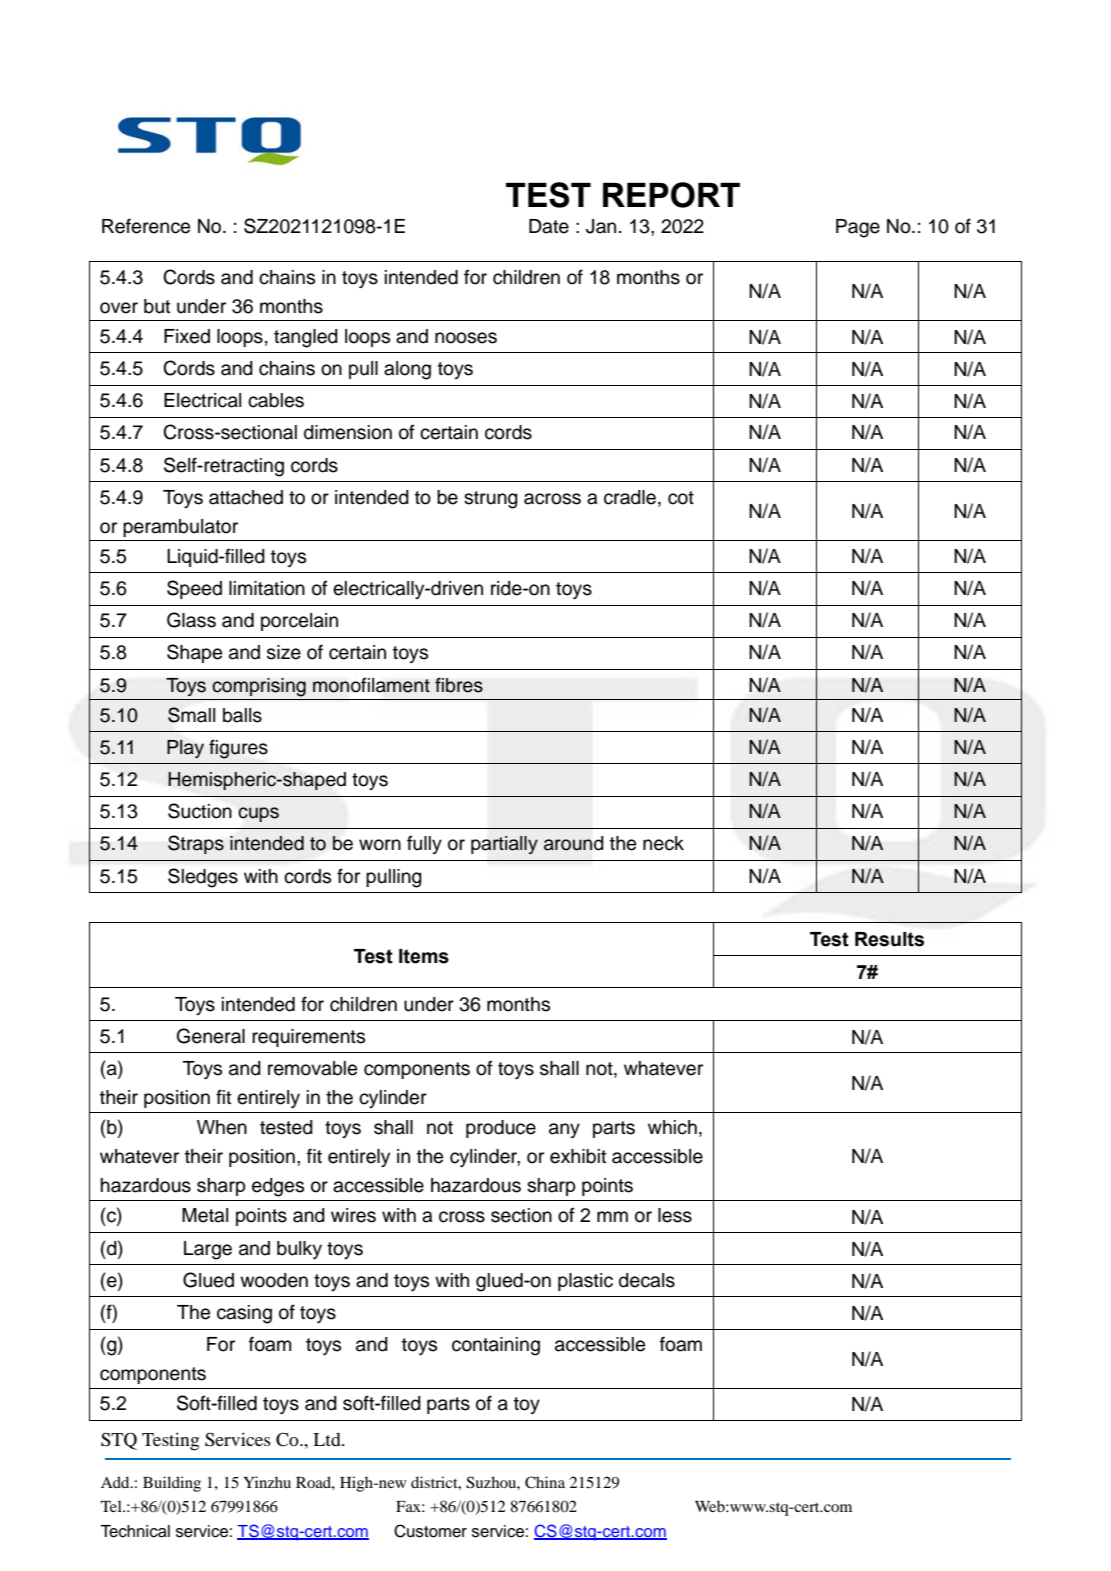 This screenshot has width=1111, height=1571. I want to click on Building, so click(172, 1484).
